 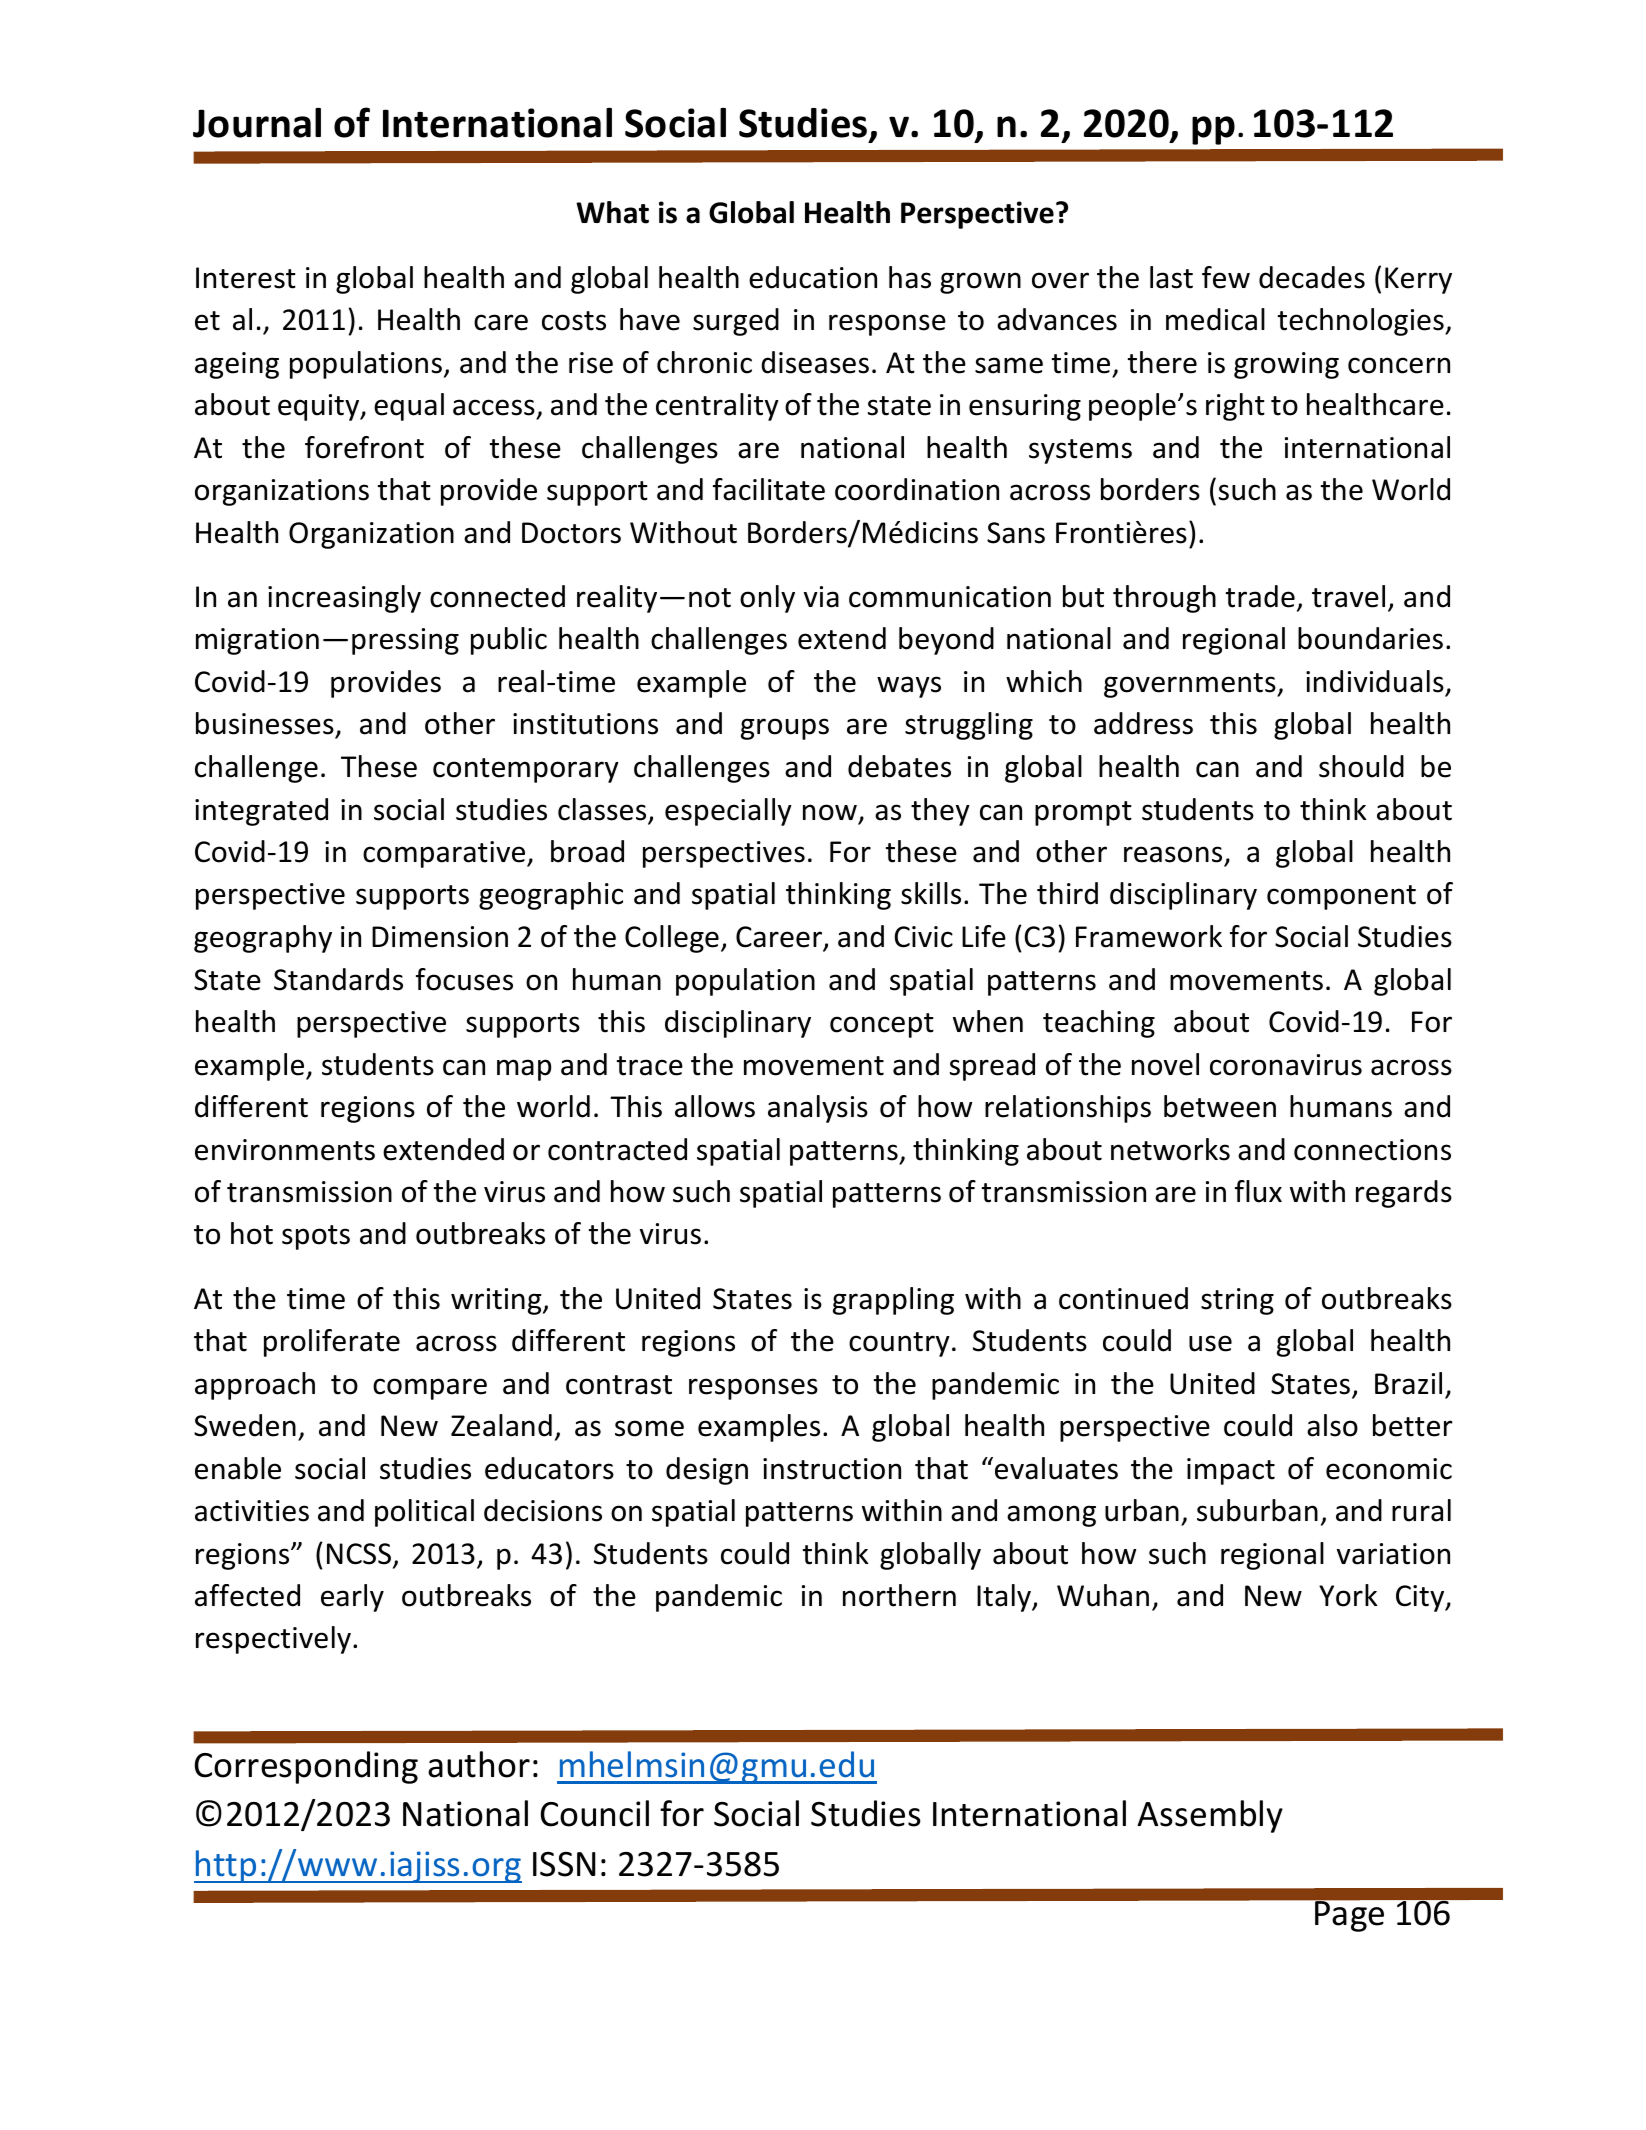 I want to click on Corresponding, so click(x=306, y=1767).
